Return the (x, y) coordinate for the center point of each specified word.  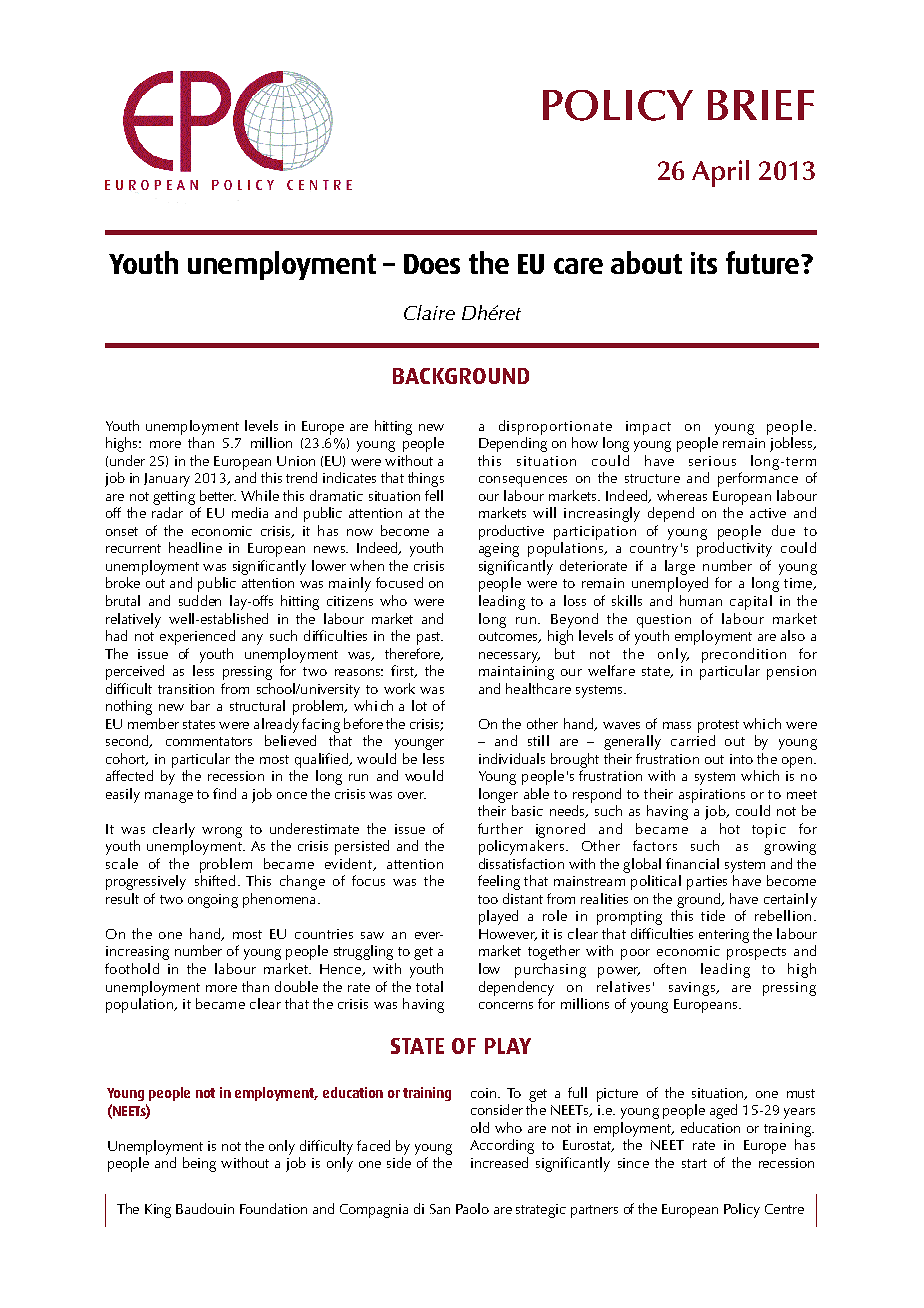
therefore (413, 654)
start (694, 1163)
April (720, 173)
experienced (197, 637)
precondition (744, 655)
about (646, 262)
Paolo (472, 1208)
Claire (429, 312)
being (199, 1164)
